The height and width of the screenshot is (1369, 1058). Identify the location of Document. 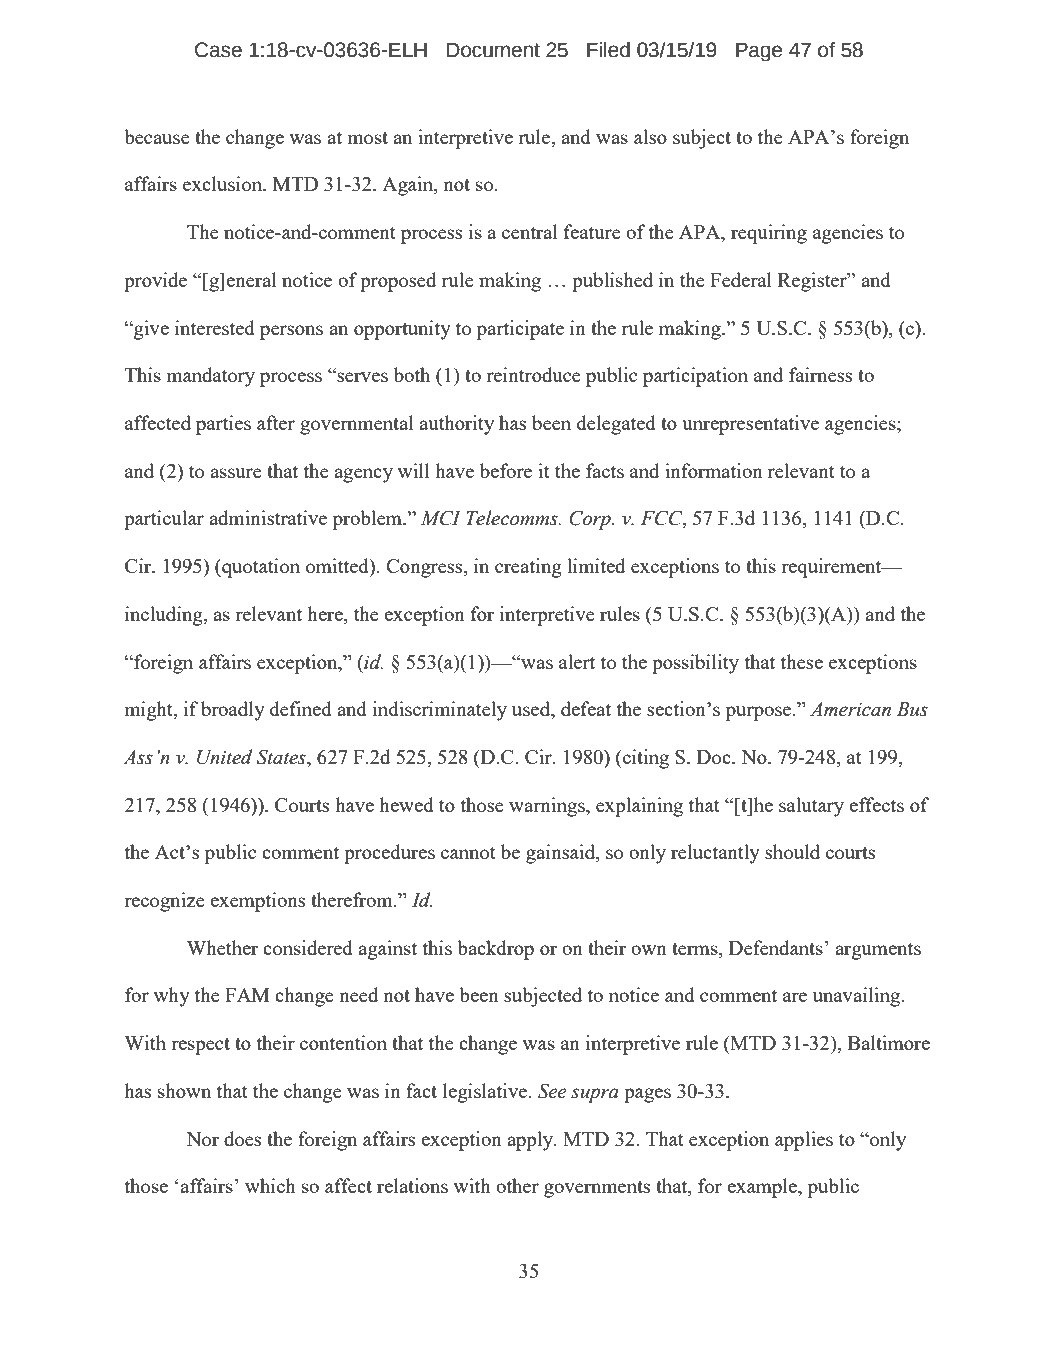
(493, 50).
